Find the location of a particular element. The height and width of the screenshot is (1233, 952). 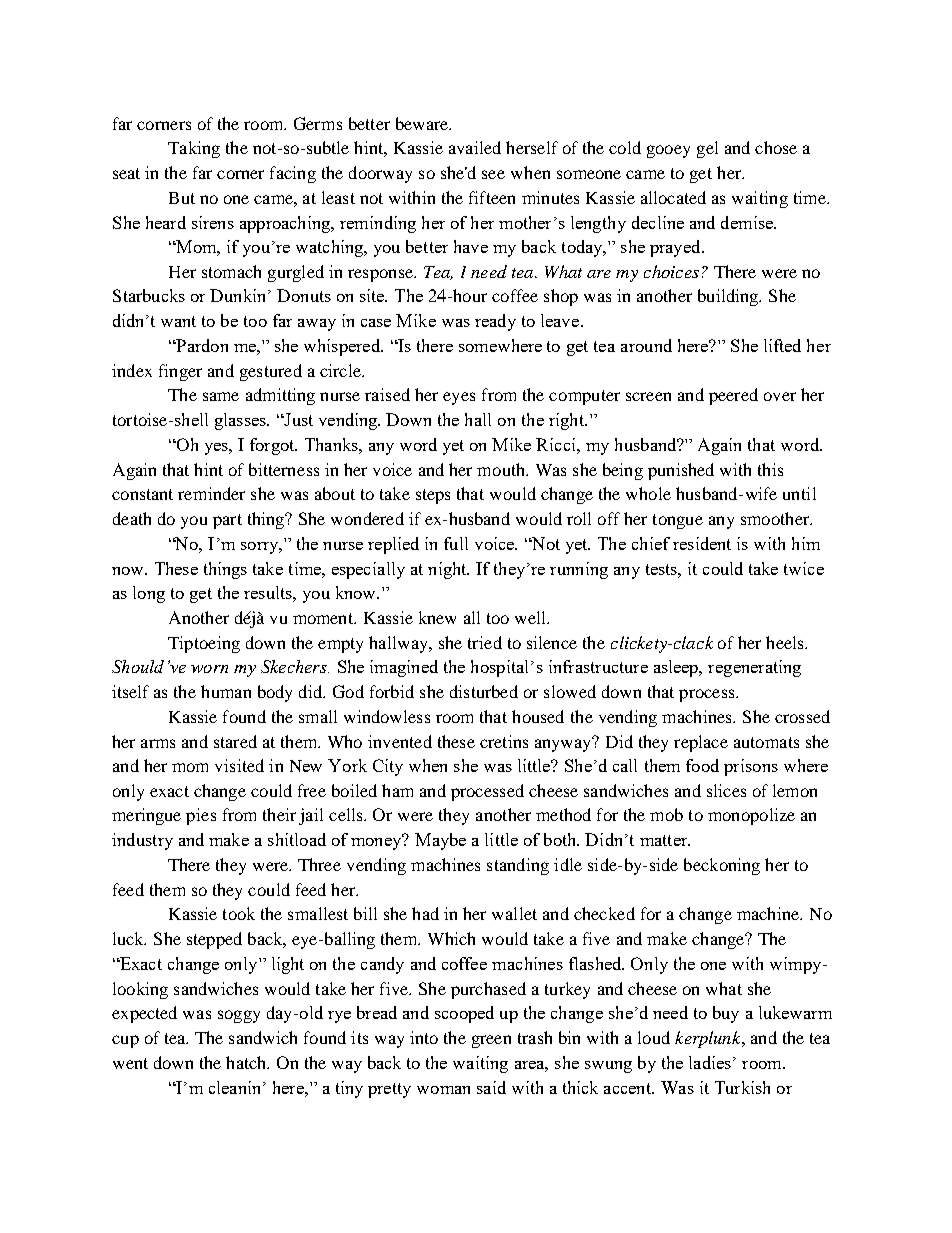

mouth is located at coordinates (502, 469).
